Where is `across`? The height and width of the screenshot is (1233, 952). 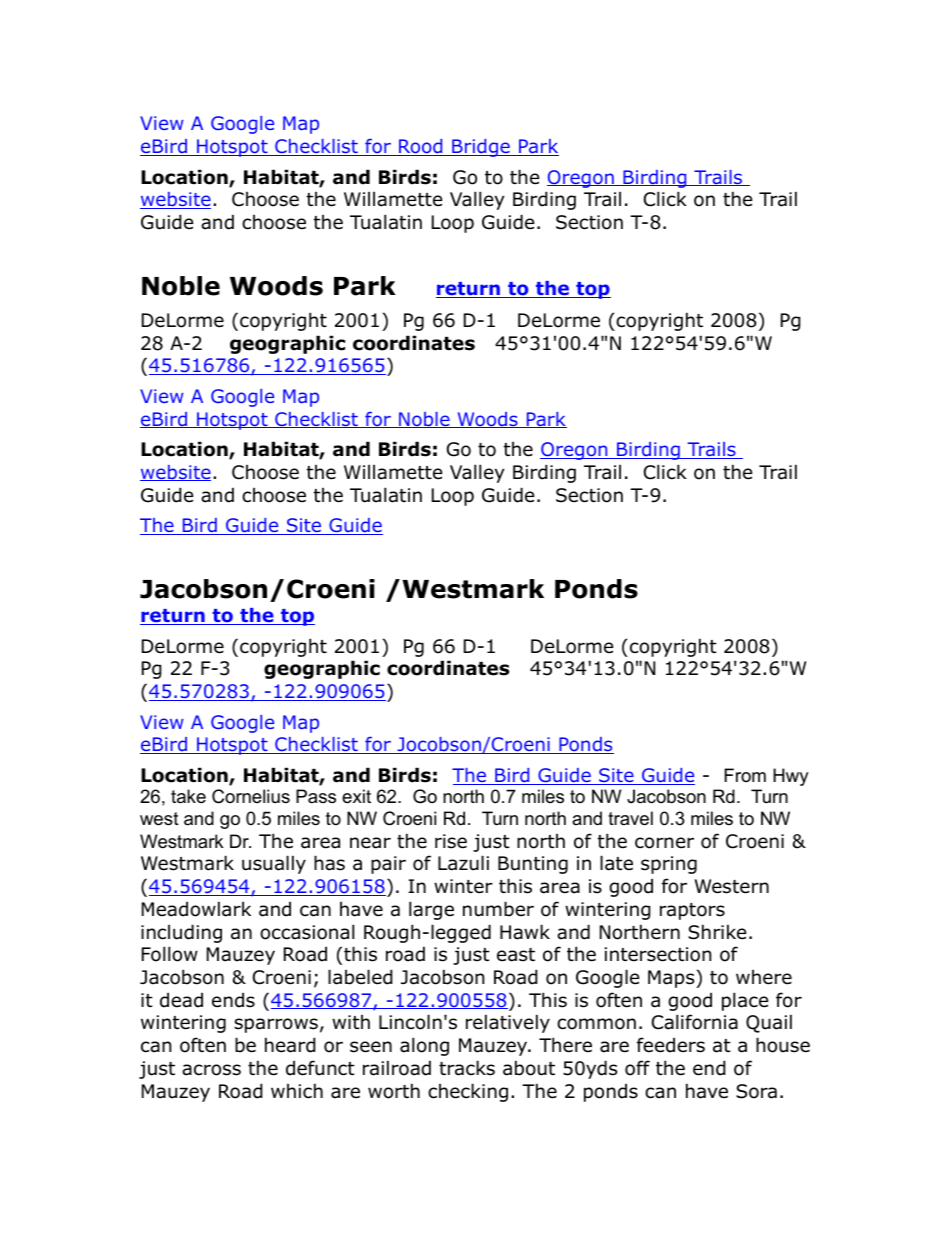 across is located at coordinates (211, 1070).
